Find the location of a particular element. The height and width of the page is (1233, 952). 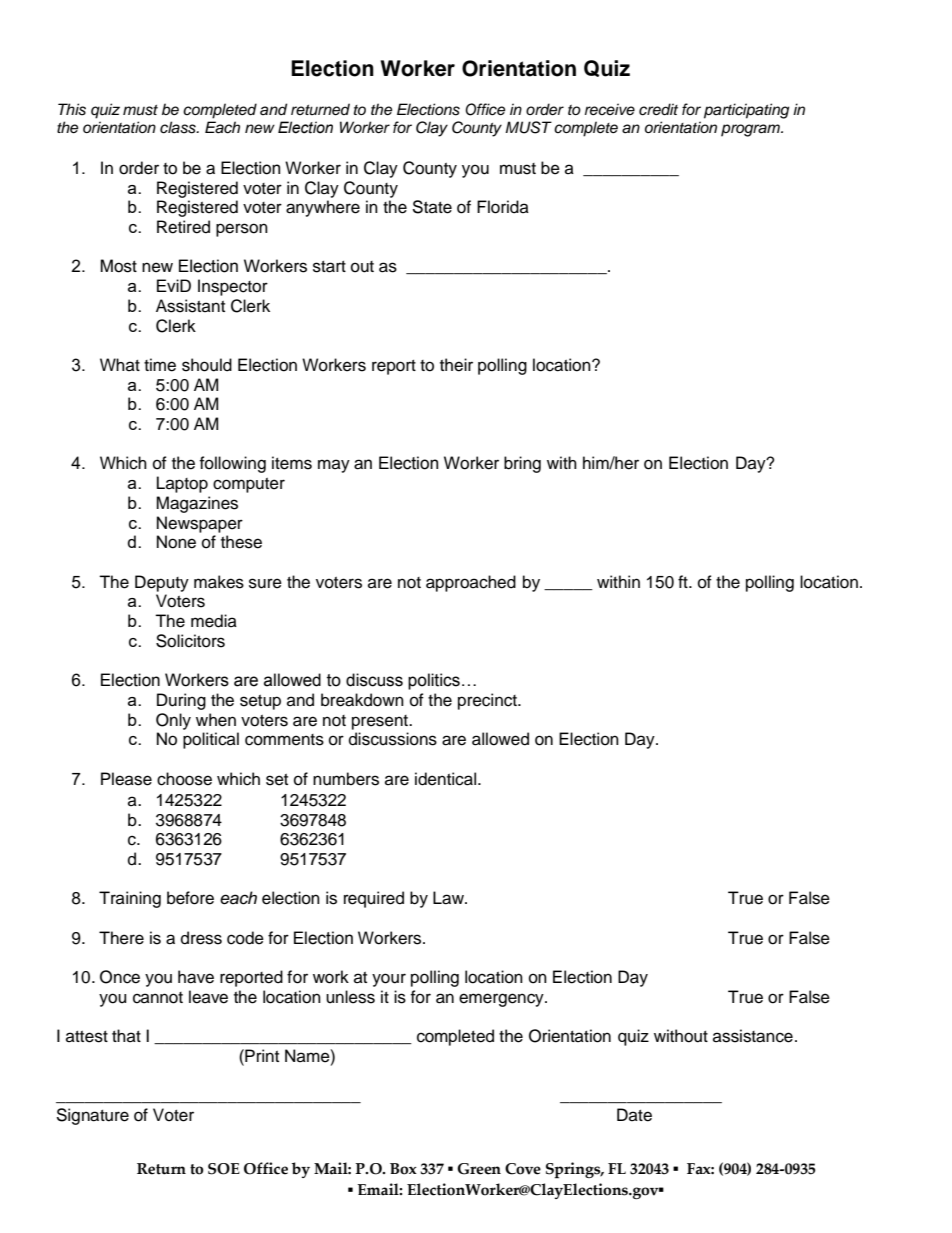

Law is located at coordinates (450, 898).
